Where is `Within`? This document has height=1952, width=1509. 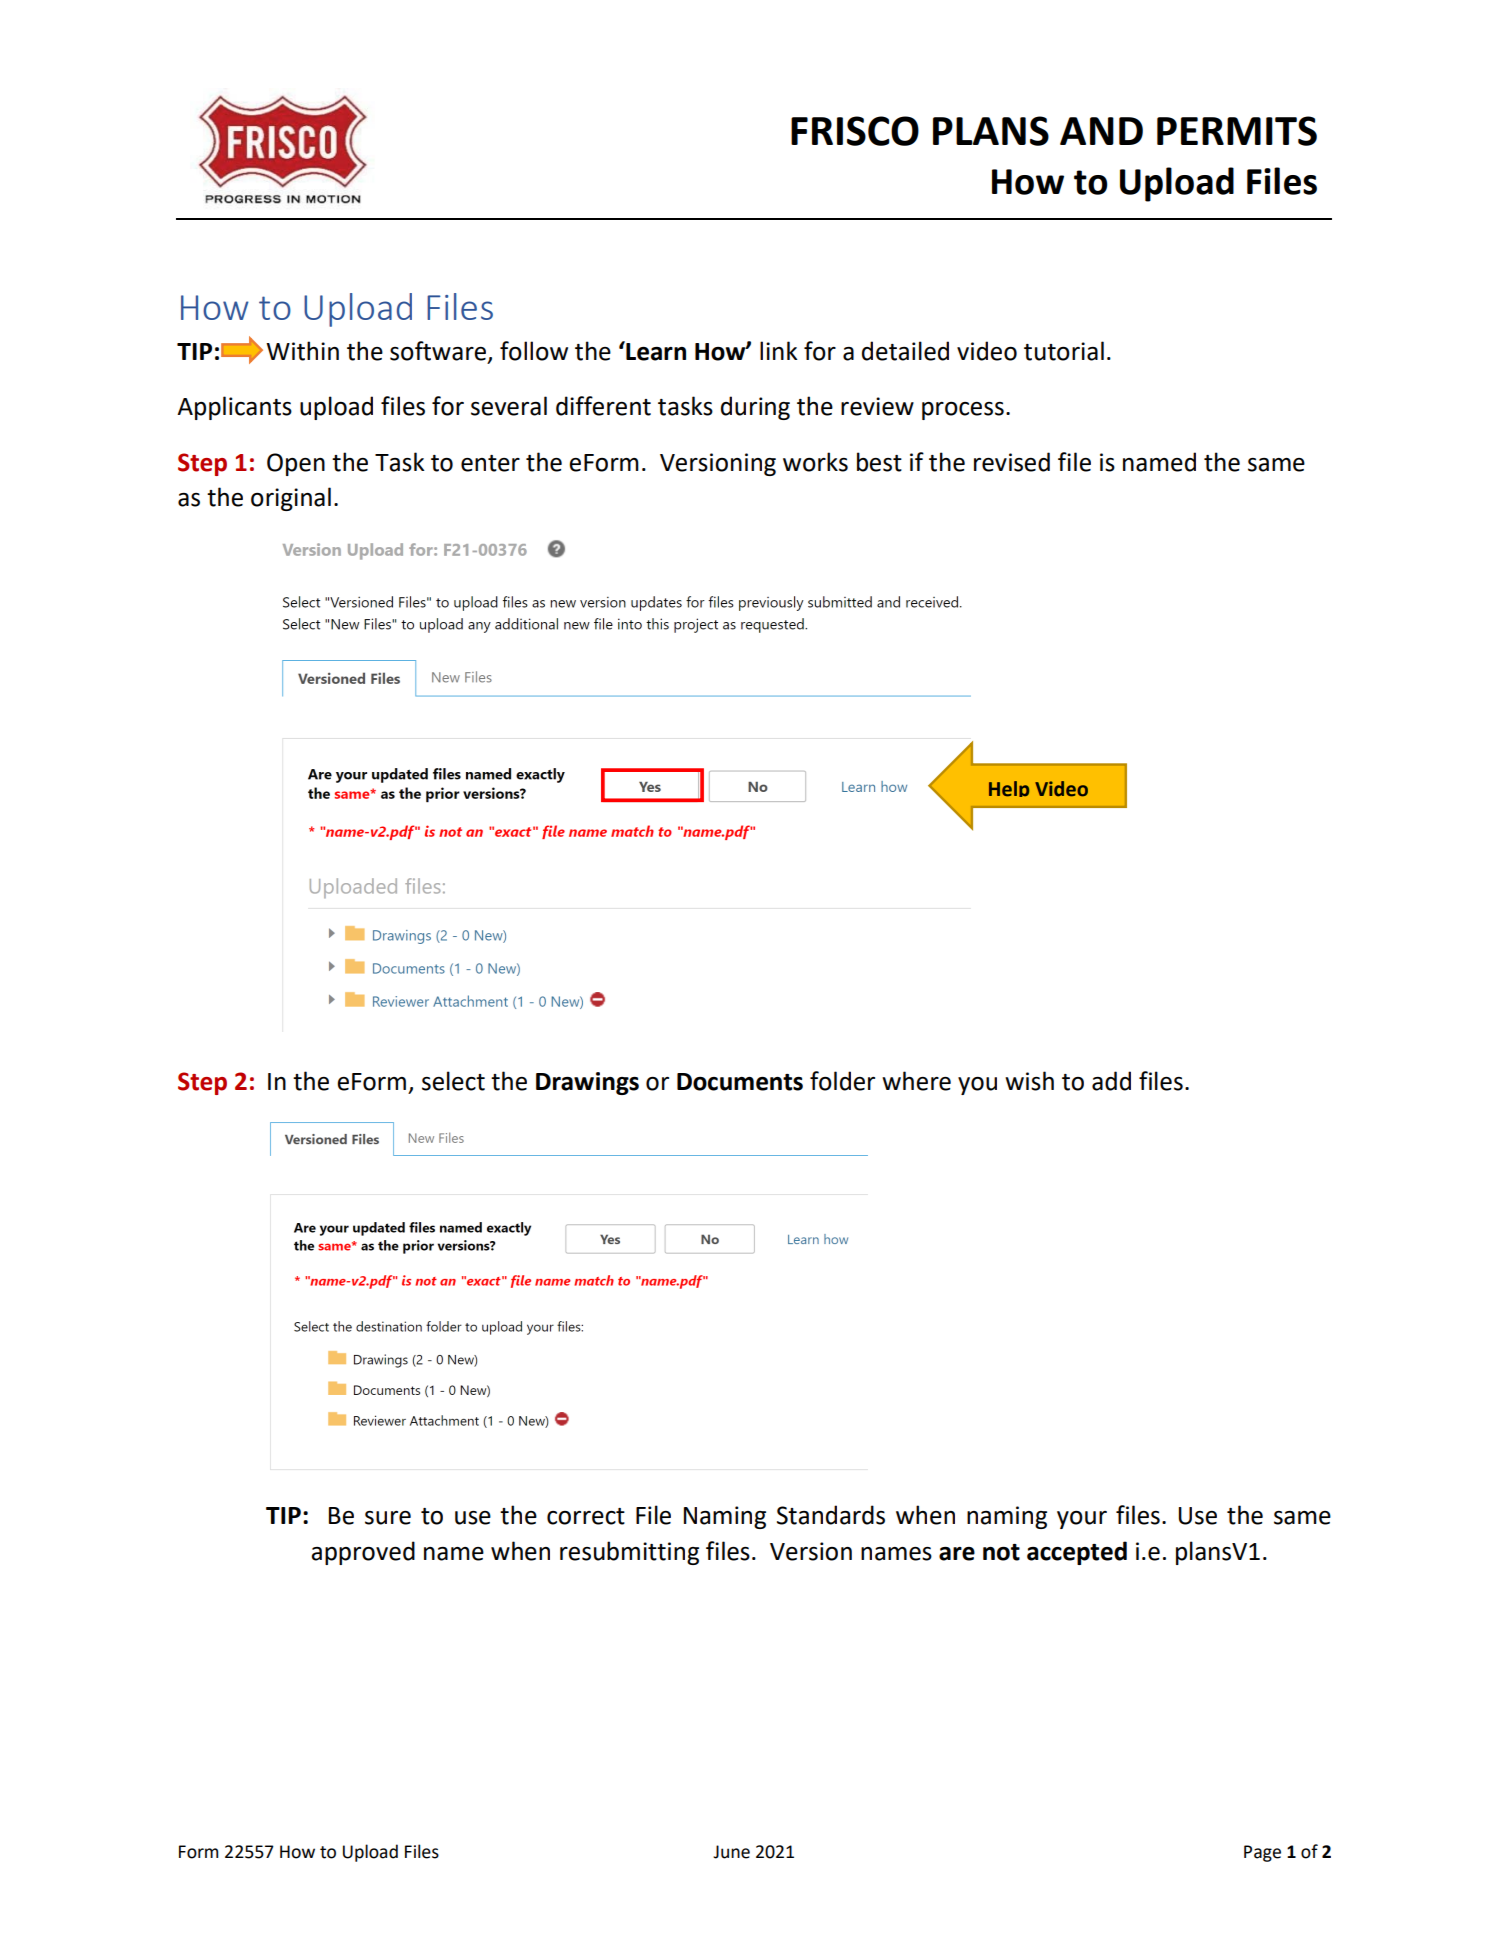
Within is located at coordinates (302, 351).
